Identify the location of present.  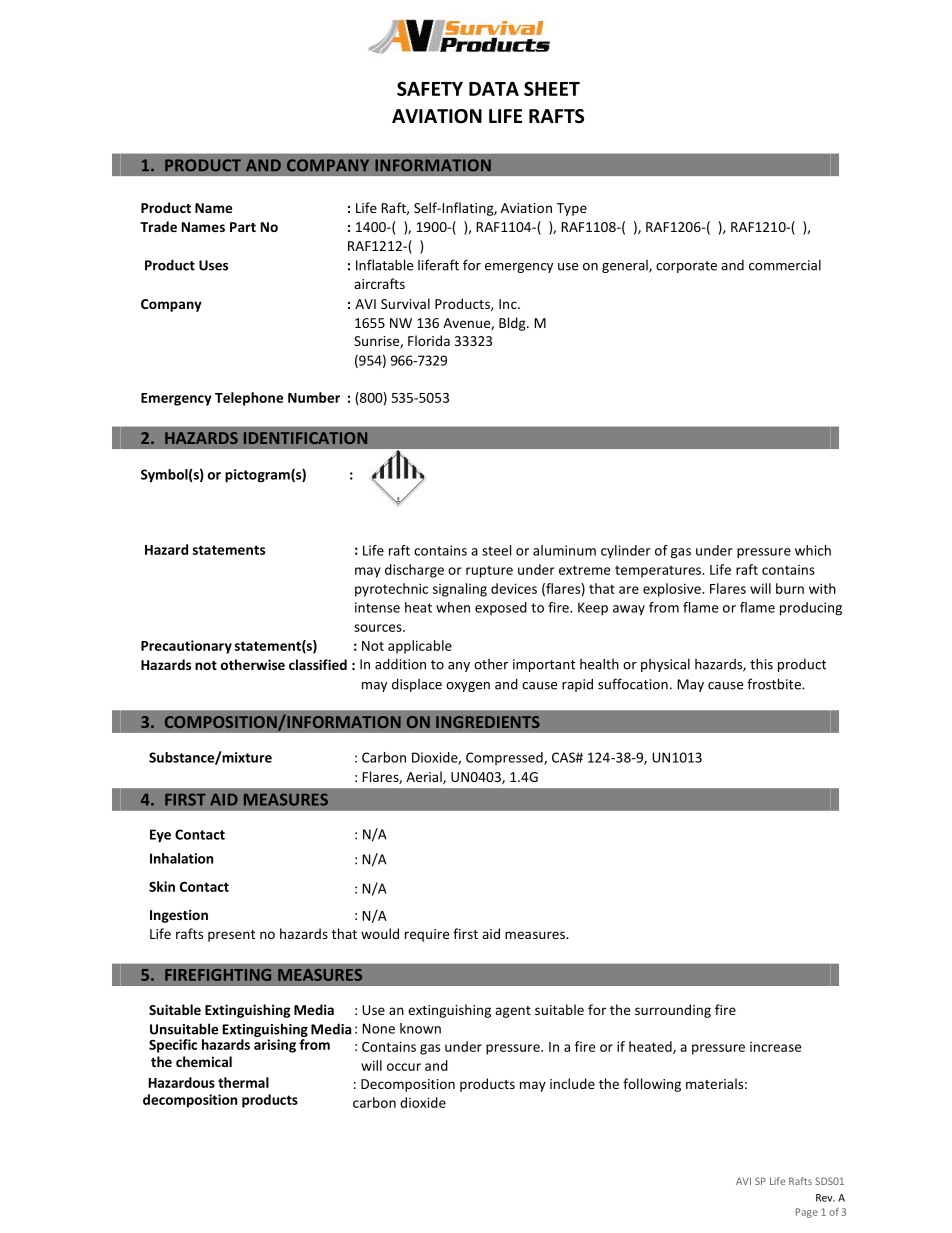
(231, 936).
